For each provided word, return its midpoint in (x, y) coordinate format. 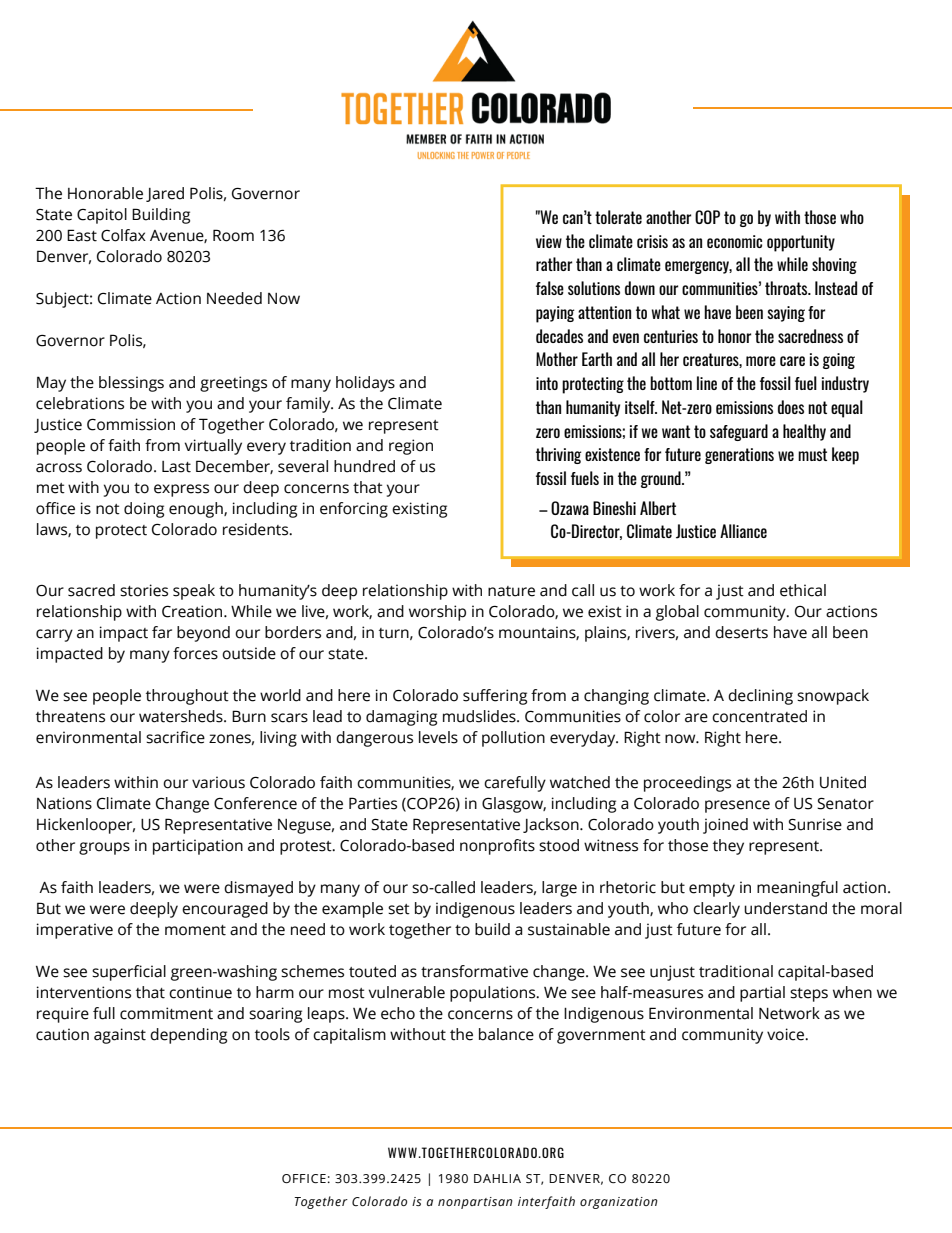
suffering (495, 697)
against (120, 1036)
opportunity (801, 243)
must (812, 454)
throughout (187, 697)
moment (195, 930)
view (549, 241)
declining (760, 697)
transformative (474, 971)
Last (176, 467)
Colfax (123, 235)
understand (785, 908)
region (411, 447)
